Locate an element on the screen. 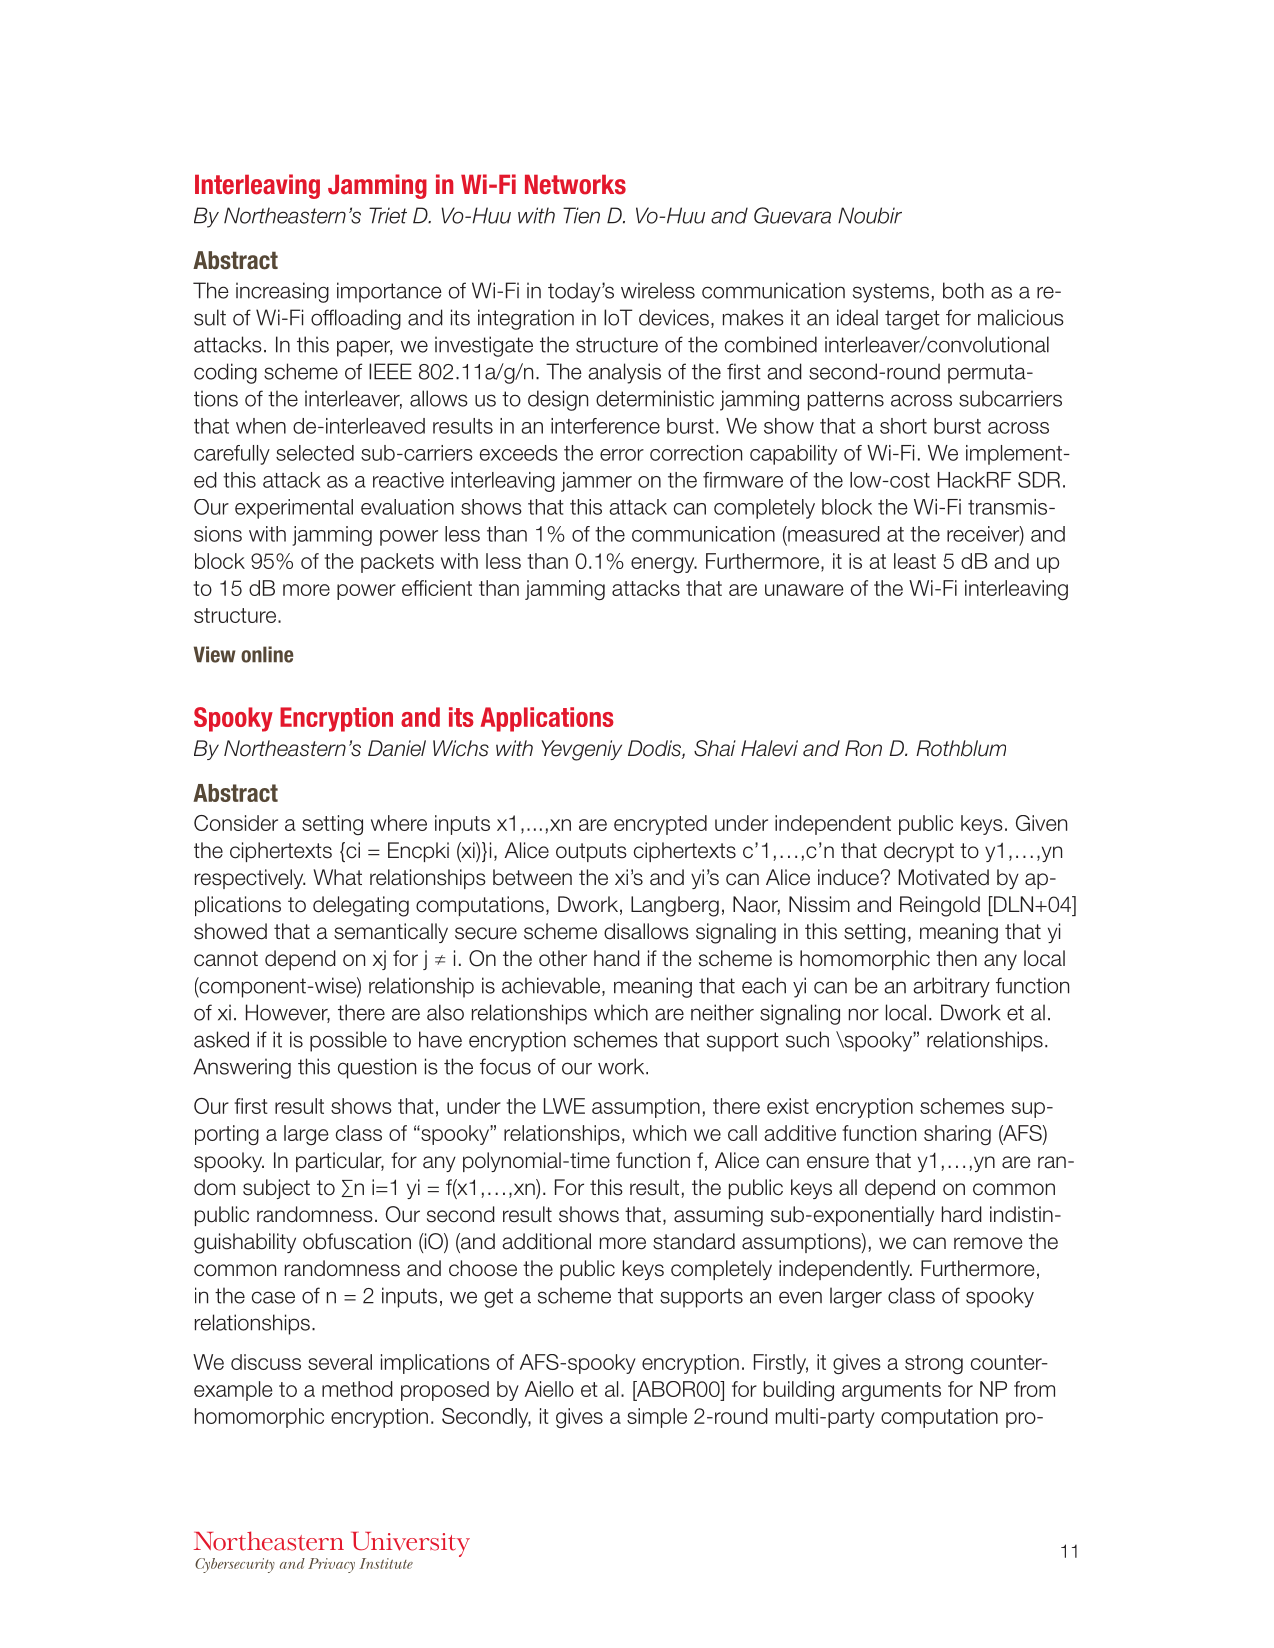 This screenshot has width=1274, height=1648. Tien is located at coordinates (581, 215).
